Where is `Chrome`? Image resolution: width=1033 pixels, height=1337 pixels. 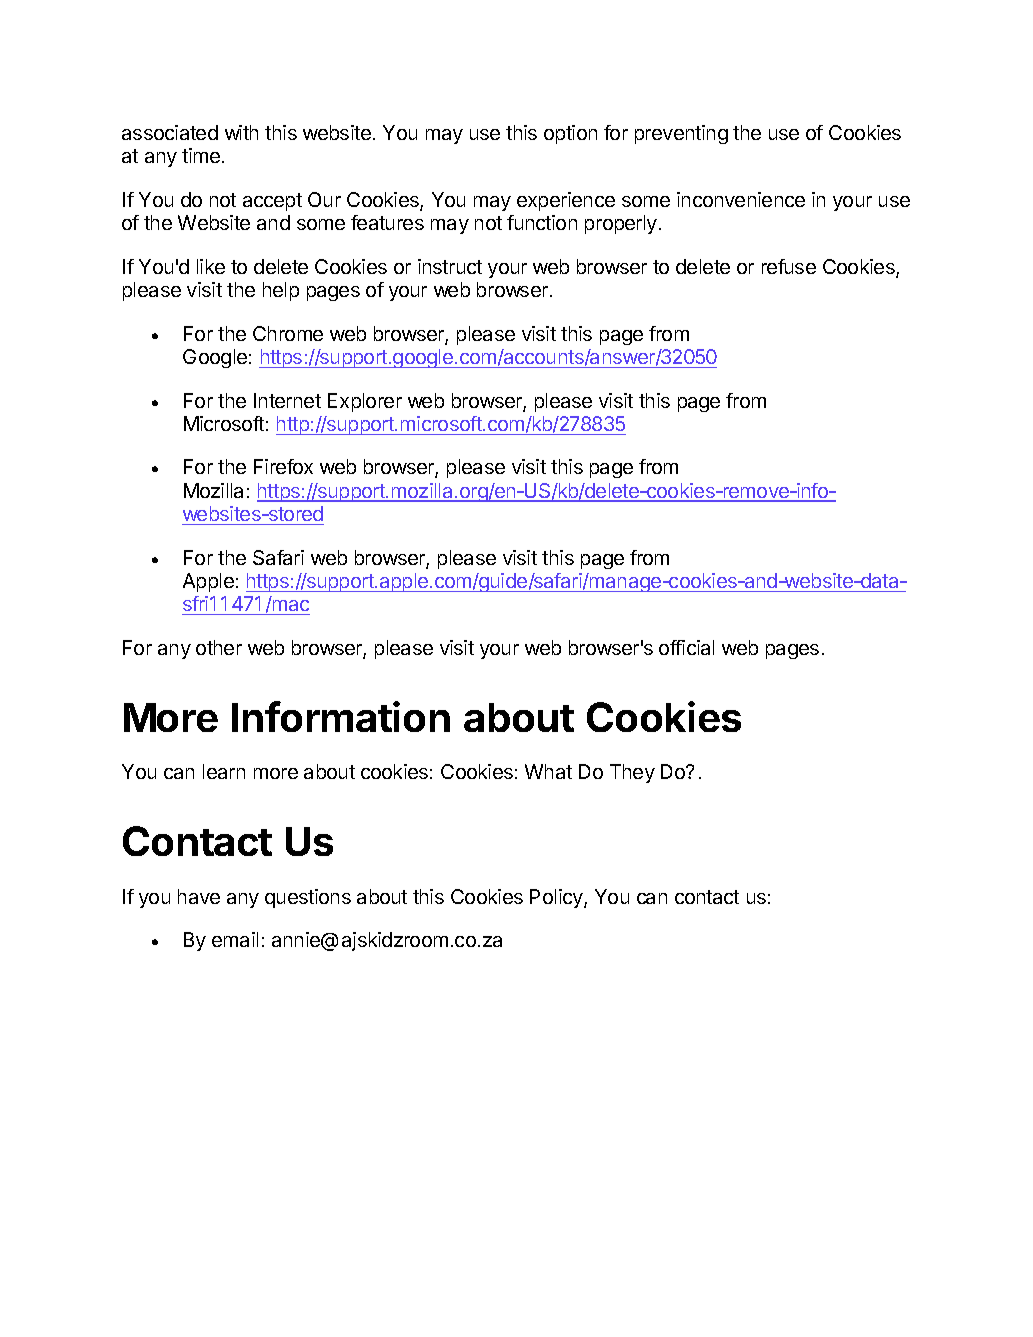
Chrome is located at coordinates (288, 333).
